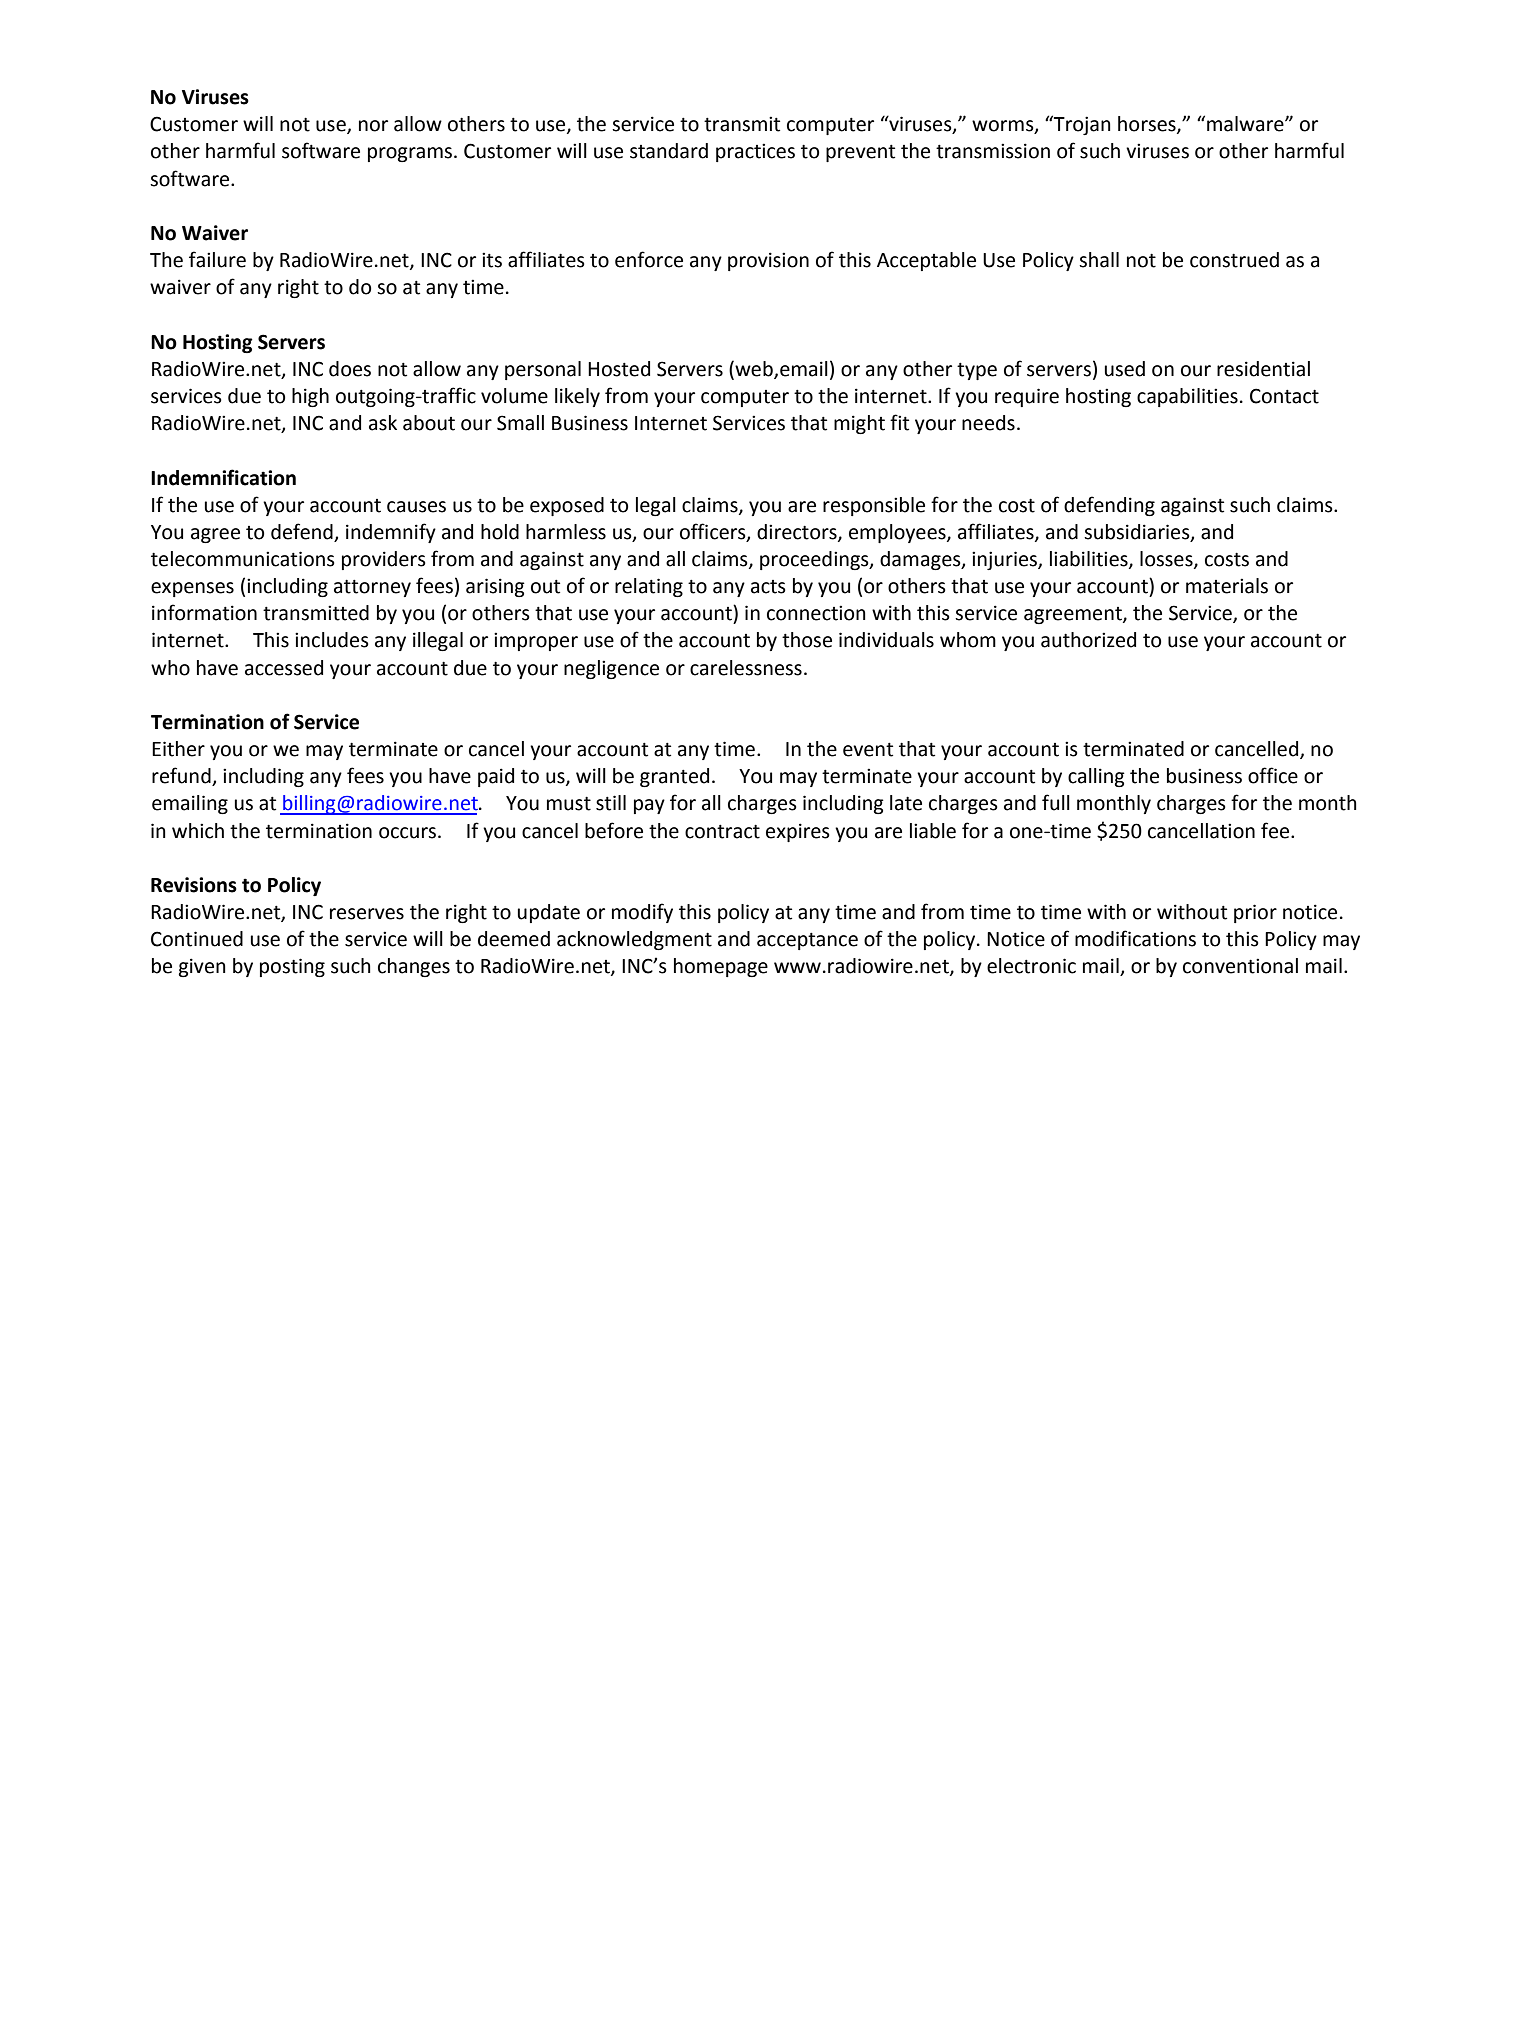 Image resolution: width=1513 pixels, height=2020 pixels. What do you see at coordinates (755, 152) in the screenshot?
I see `practices` at bounding box center [755, 152].
